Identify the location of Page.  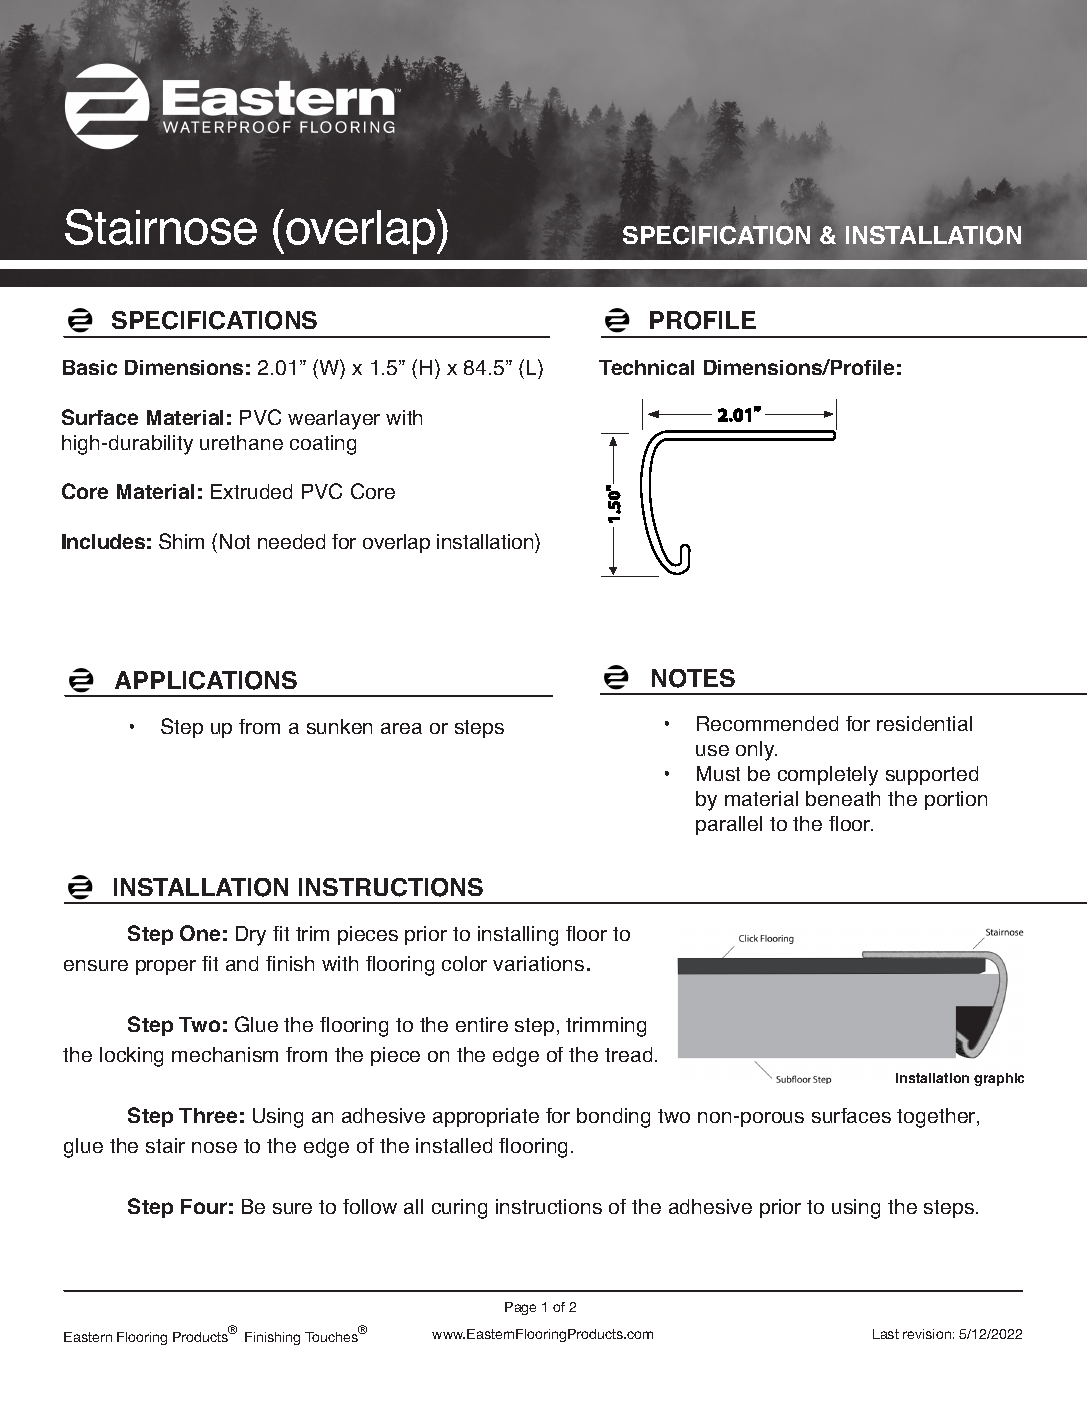
(520, 1308).
